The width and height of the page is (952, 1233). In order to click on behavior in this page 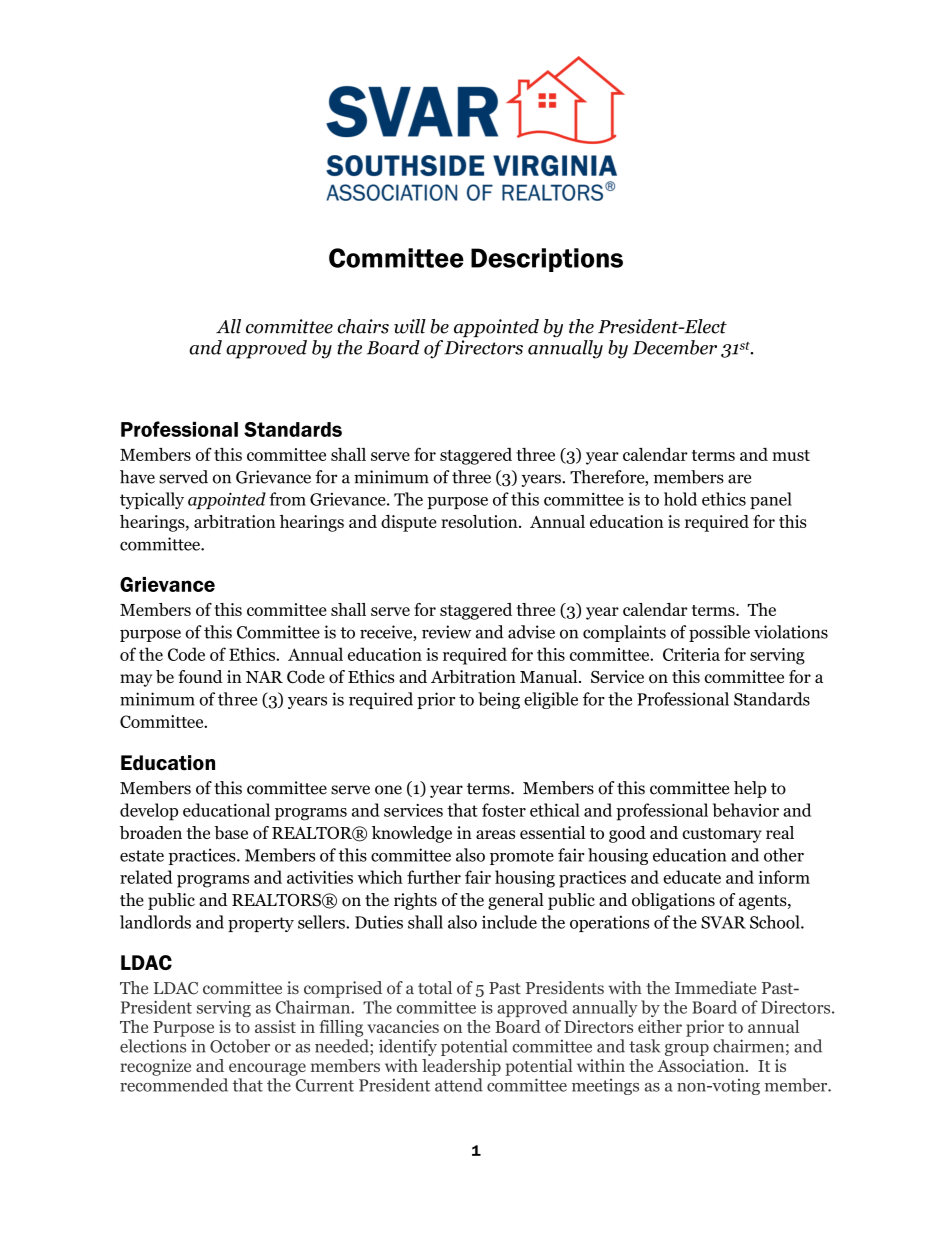, I will do `click(746, 810)`.
